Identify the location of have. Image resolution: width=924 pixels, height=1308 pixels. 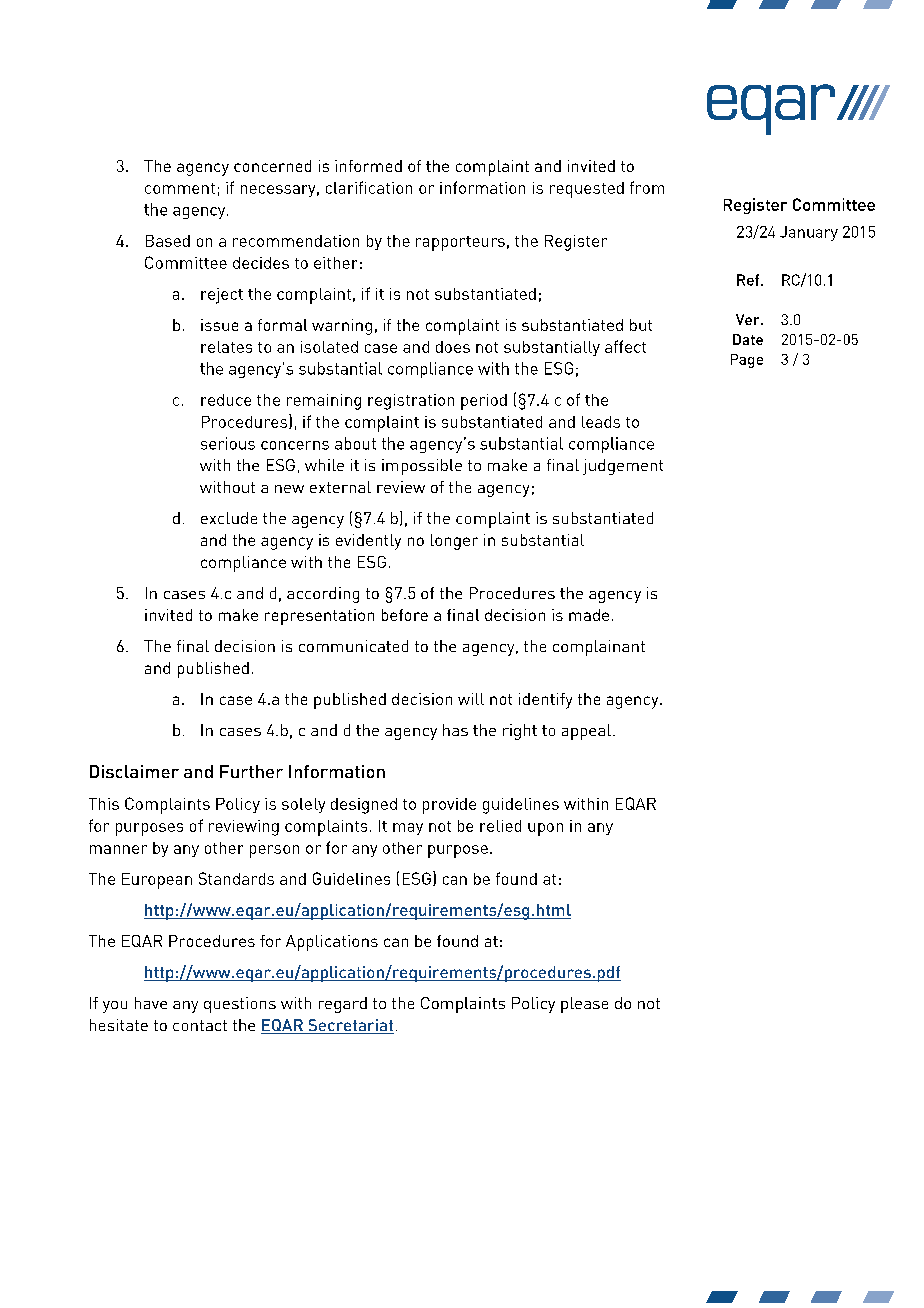
(151, 1003).
